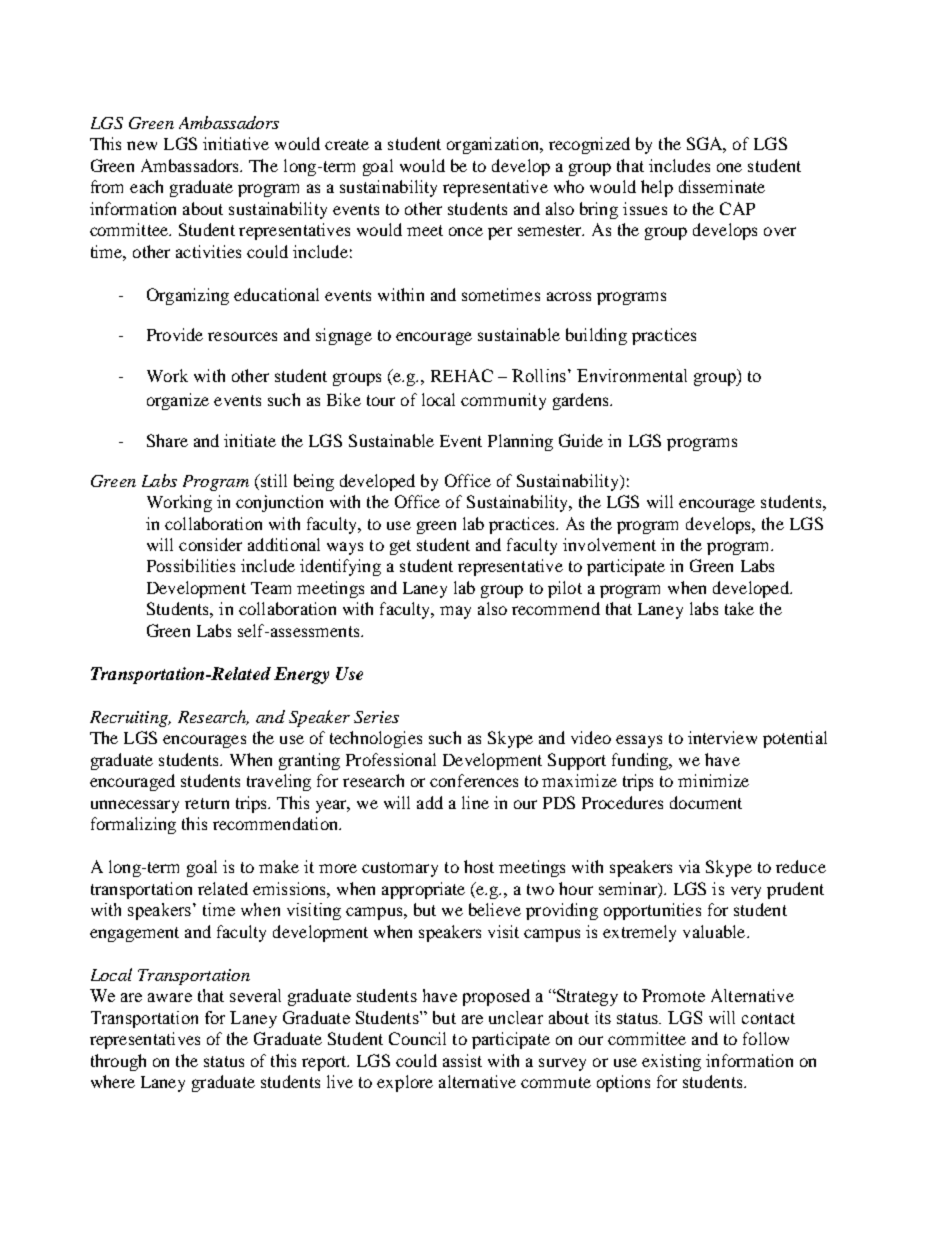  Describe the element at coordinates (455, 612) in the screenshot. I see `may` at that location.
